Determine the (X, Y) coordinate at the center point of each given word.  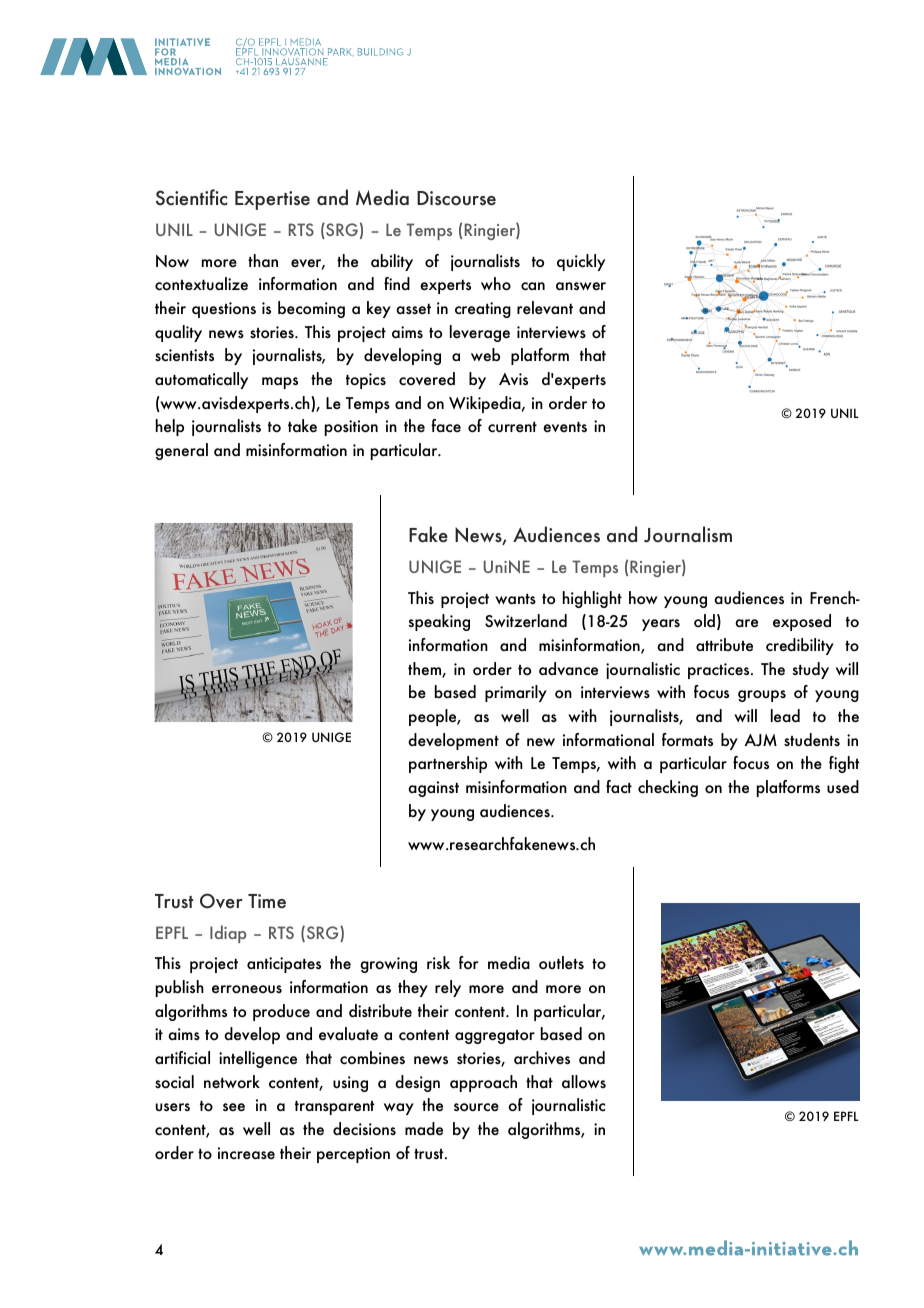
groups (762, 696)
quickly (581, 262)
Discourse (456, 198)
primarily (516, 693)
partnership (448, 764)
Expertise (272, 200)
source (476, 1107)
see (234, 1107)
